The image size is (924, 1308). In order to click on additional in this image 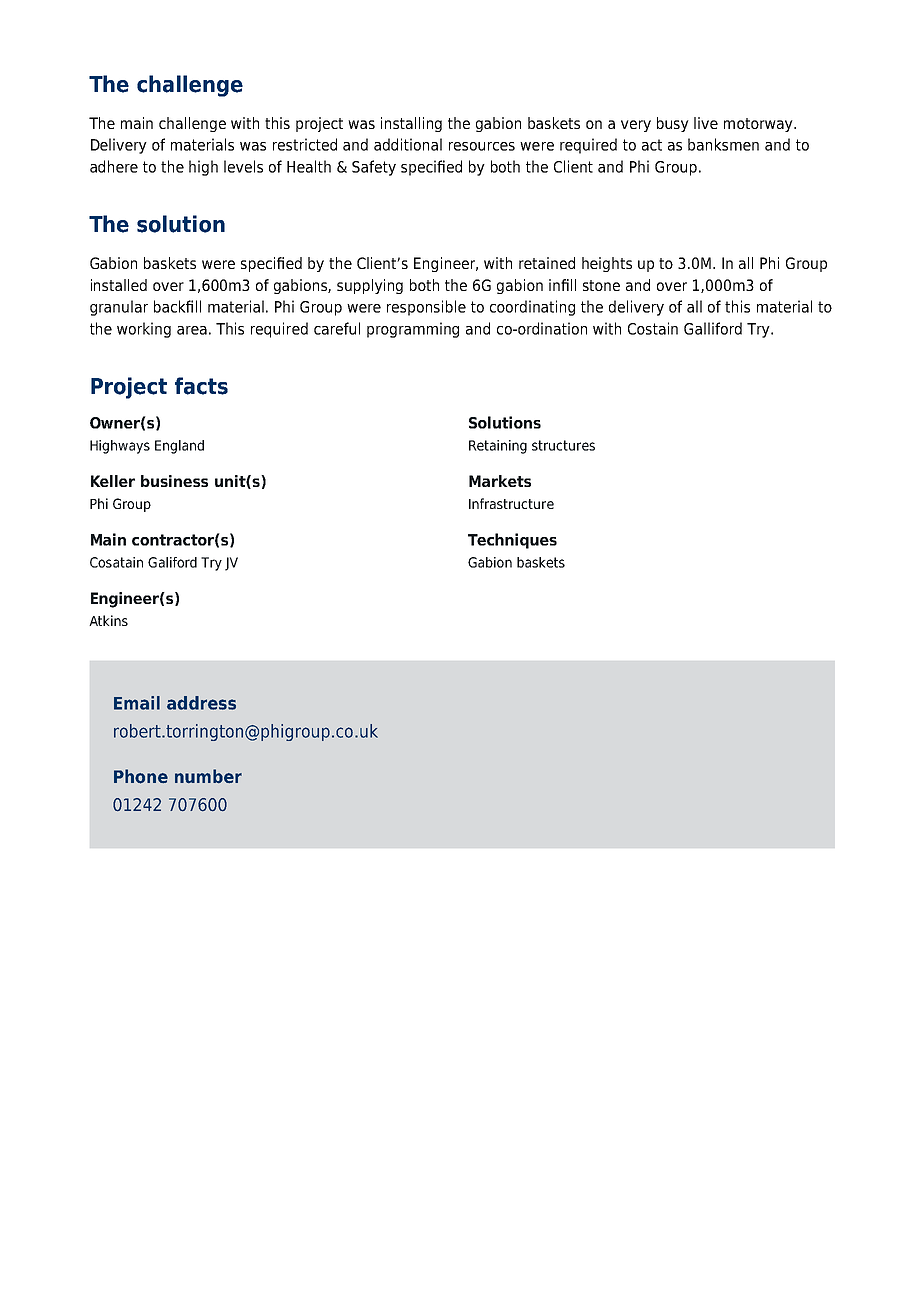, I will do `click(408, 144)`.
